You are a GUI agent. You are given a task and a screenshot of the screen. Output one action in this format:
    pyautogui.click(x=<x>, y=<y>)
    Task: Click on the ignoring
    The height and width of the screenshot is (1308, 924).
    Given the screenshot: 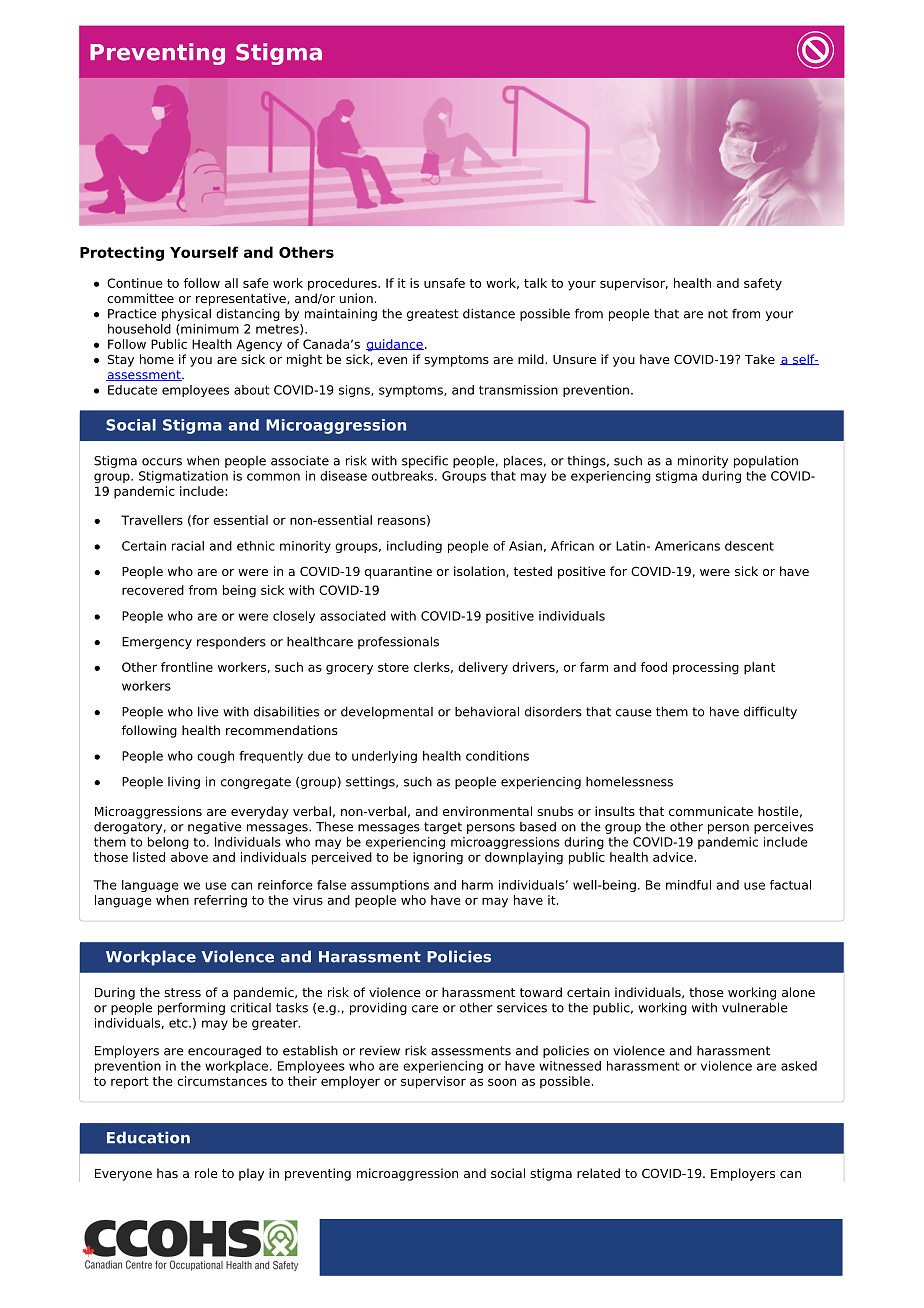 What is the action you would take?
    pyautogui.click(x=438, y=858)
